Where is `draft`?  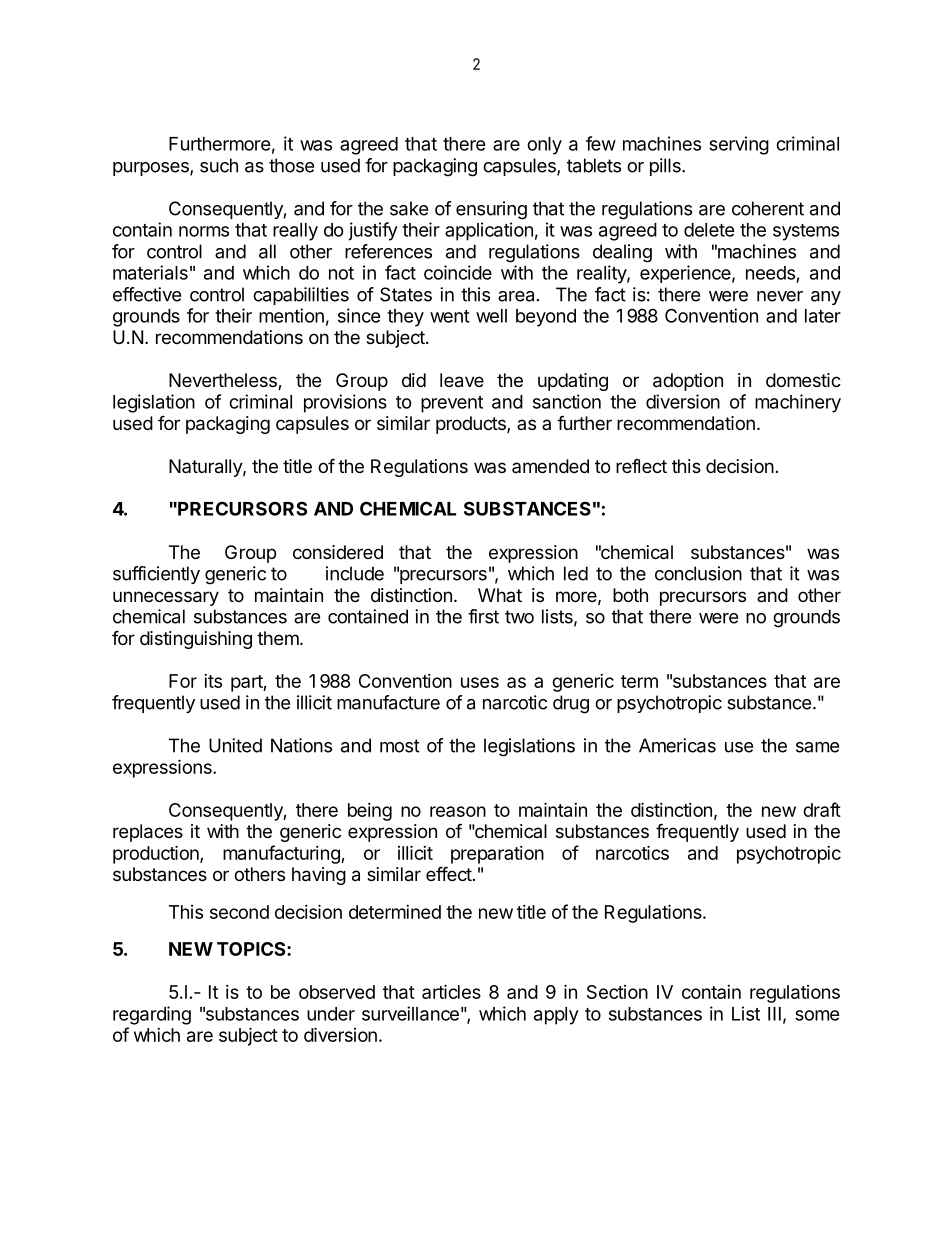 draft is located at coordinates (822, 809).
